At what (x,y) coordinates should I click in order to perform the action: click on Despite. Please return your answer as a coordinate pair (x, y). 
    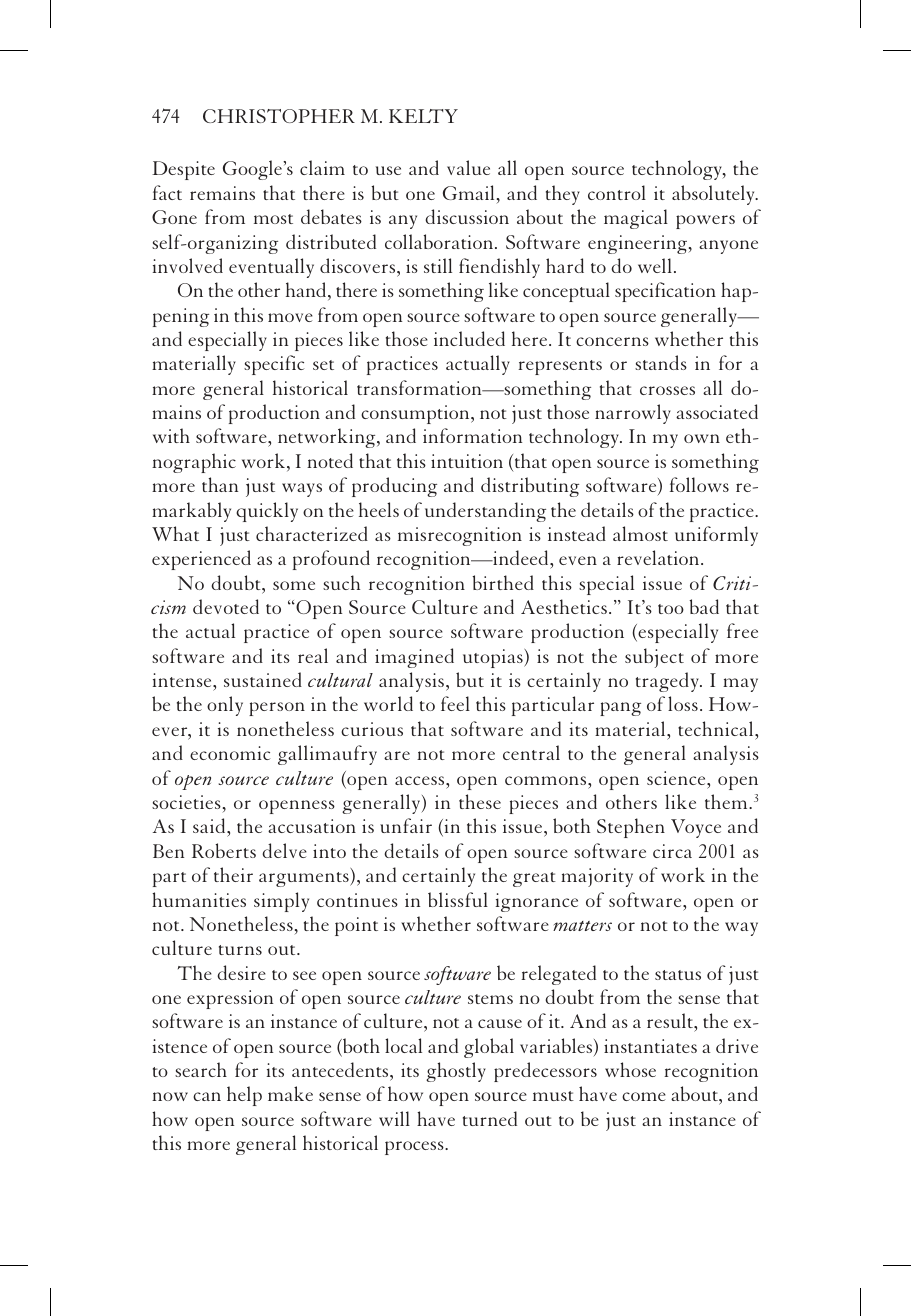
    Looking at the image, I should click on (183, 170).
